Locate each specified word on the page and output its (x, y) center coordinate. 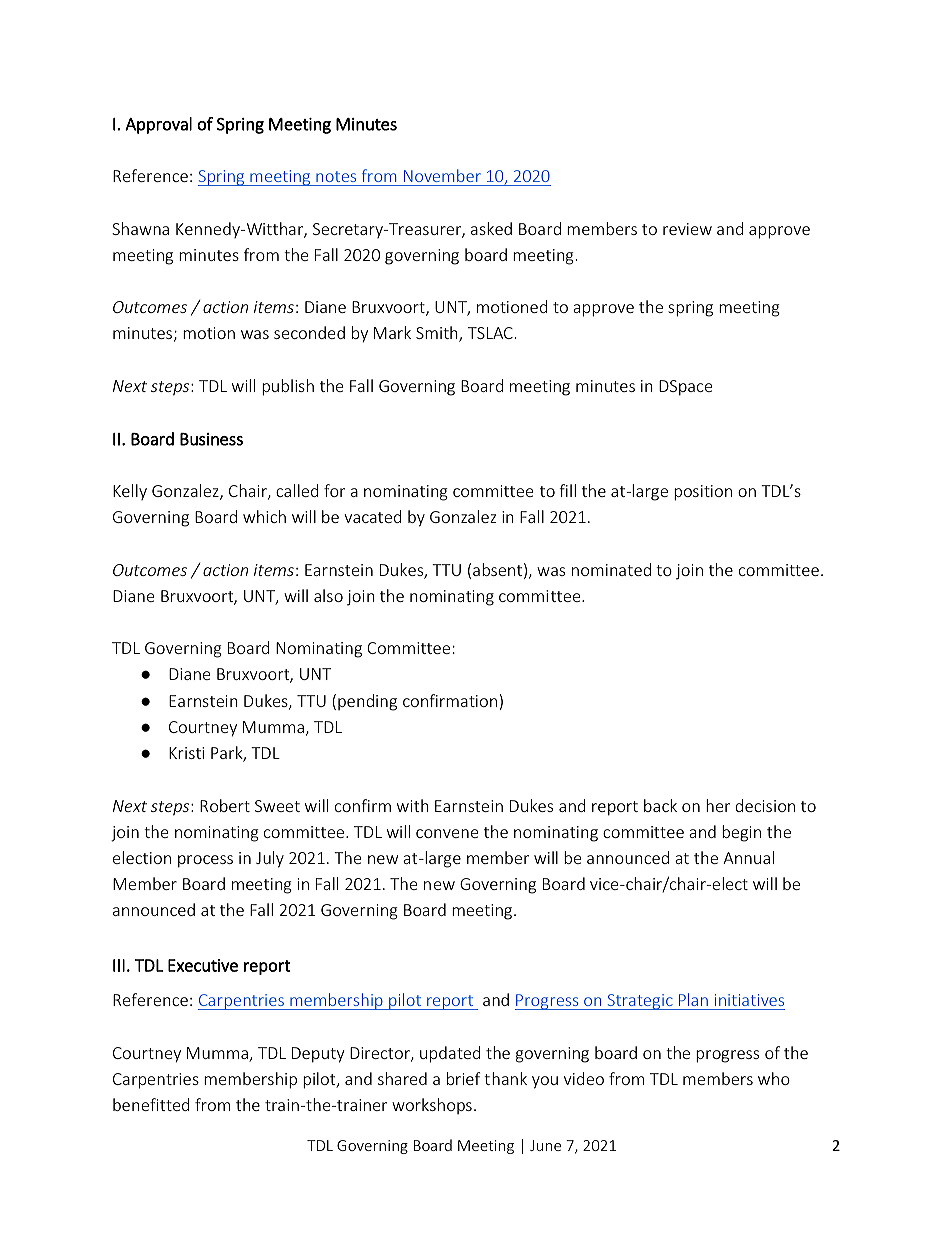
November (442, 175)
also (328, 595)
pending (367, 702)
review (687, 229)
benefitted (151, 1104)
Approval (158, 125)
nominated (611, 569)
